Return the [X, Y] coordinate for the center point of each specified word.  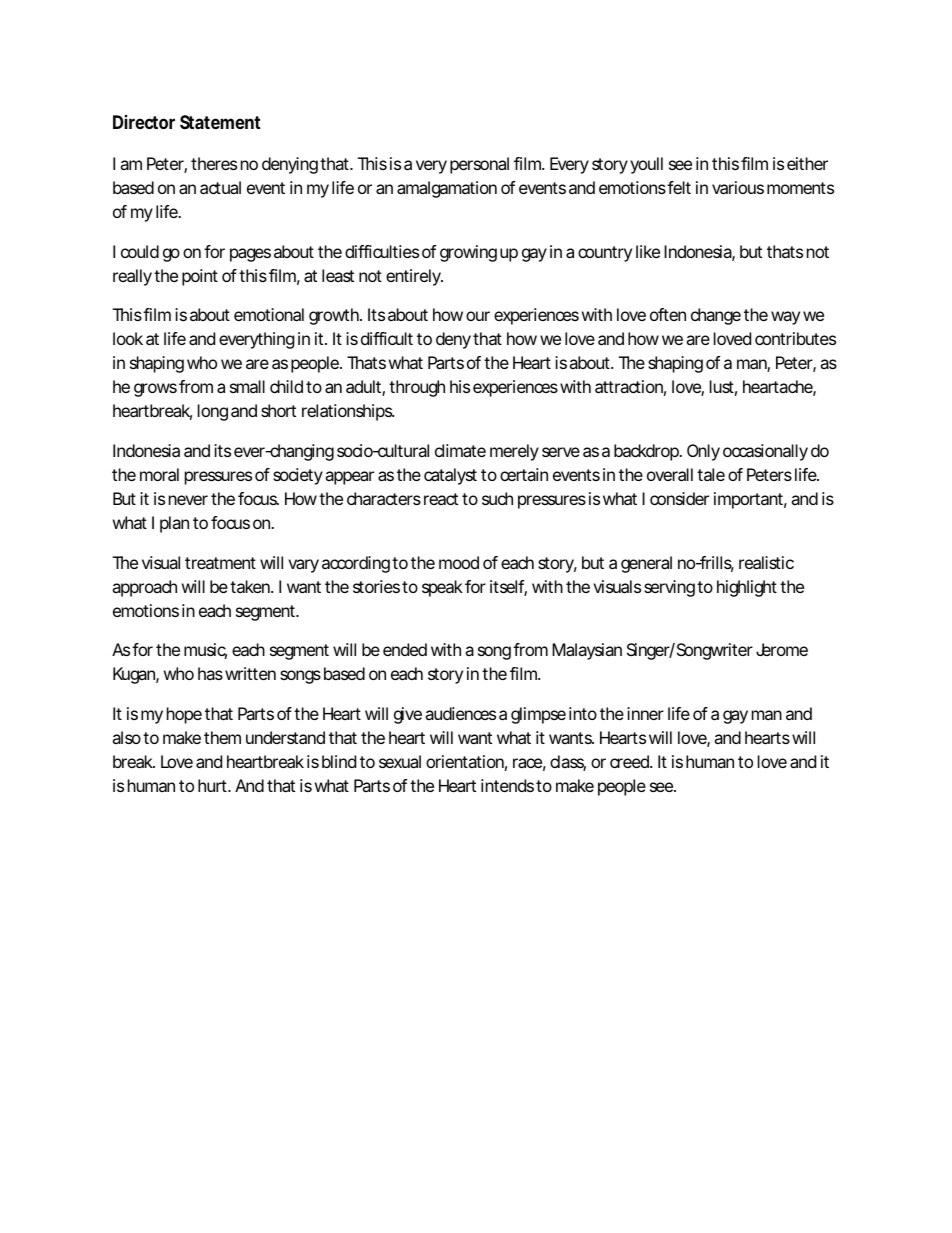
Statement [220, 122]
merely [514, 452]
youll [646, 165]
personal [479, 165]
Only [703, 452]
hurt [214, 785]
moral [159, 474]
